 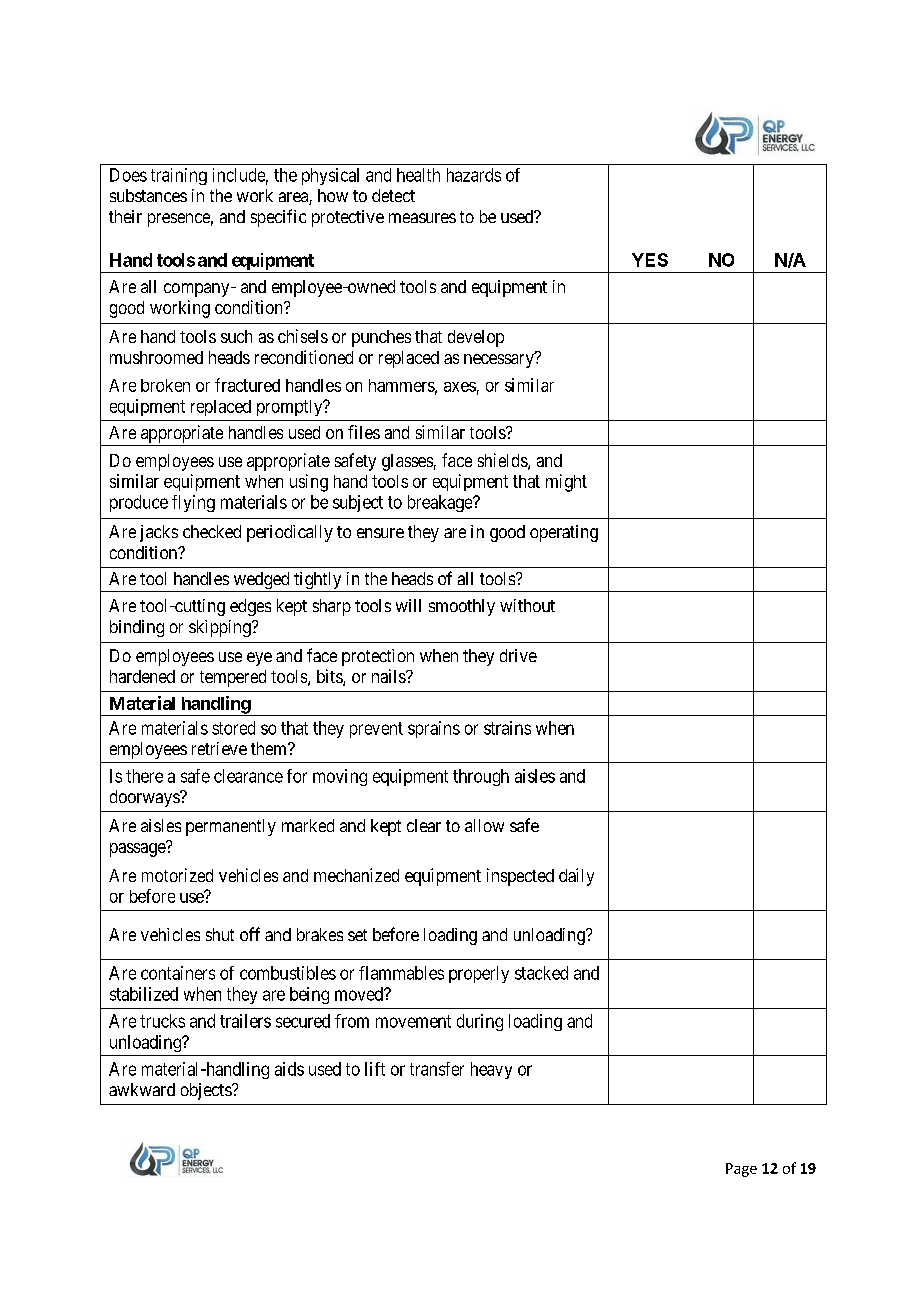 What do you see at coordinates (484, 825) in the image?
I see `allow` at bounding box center [484, 825].
